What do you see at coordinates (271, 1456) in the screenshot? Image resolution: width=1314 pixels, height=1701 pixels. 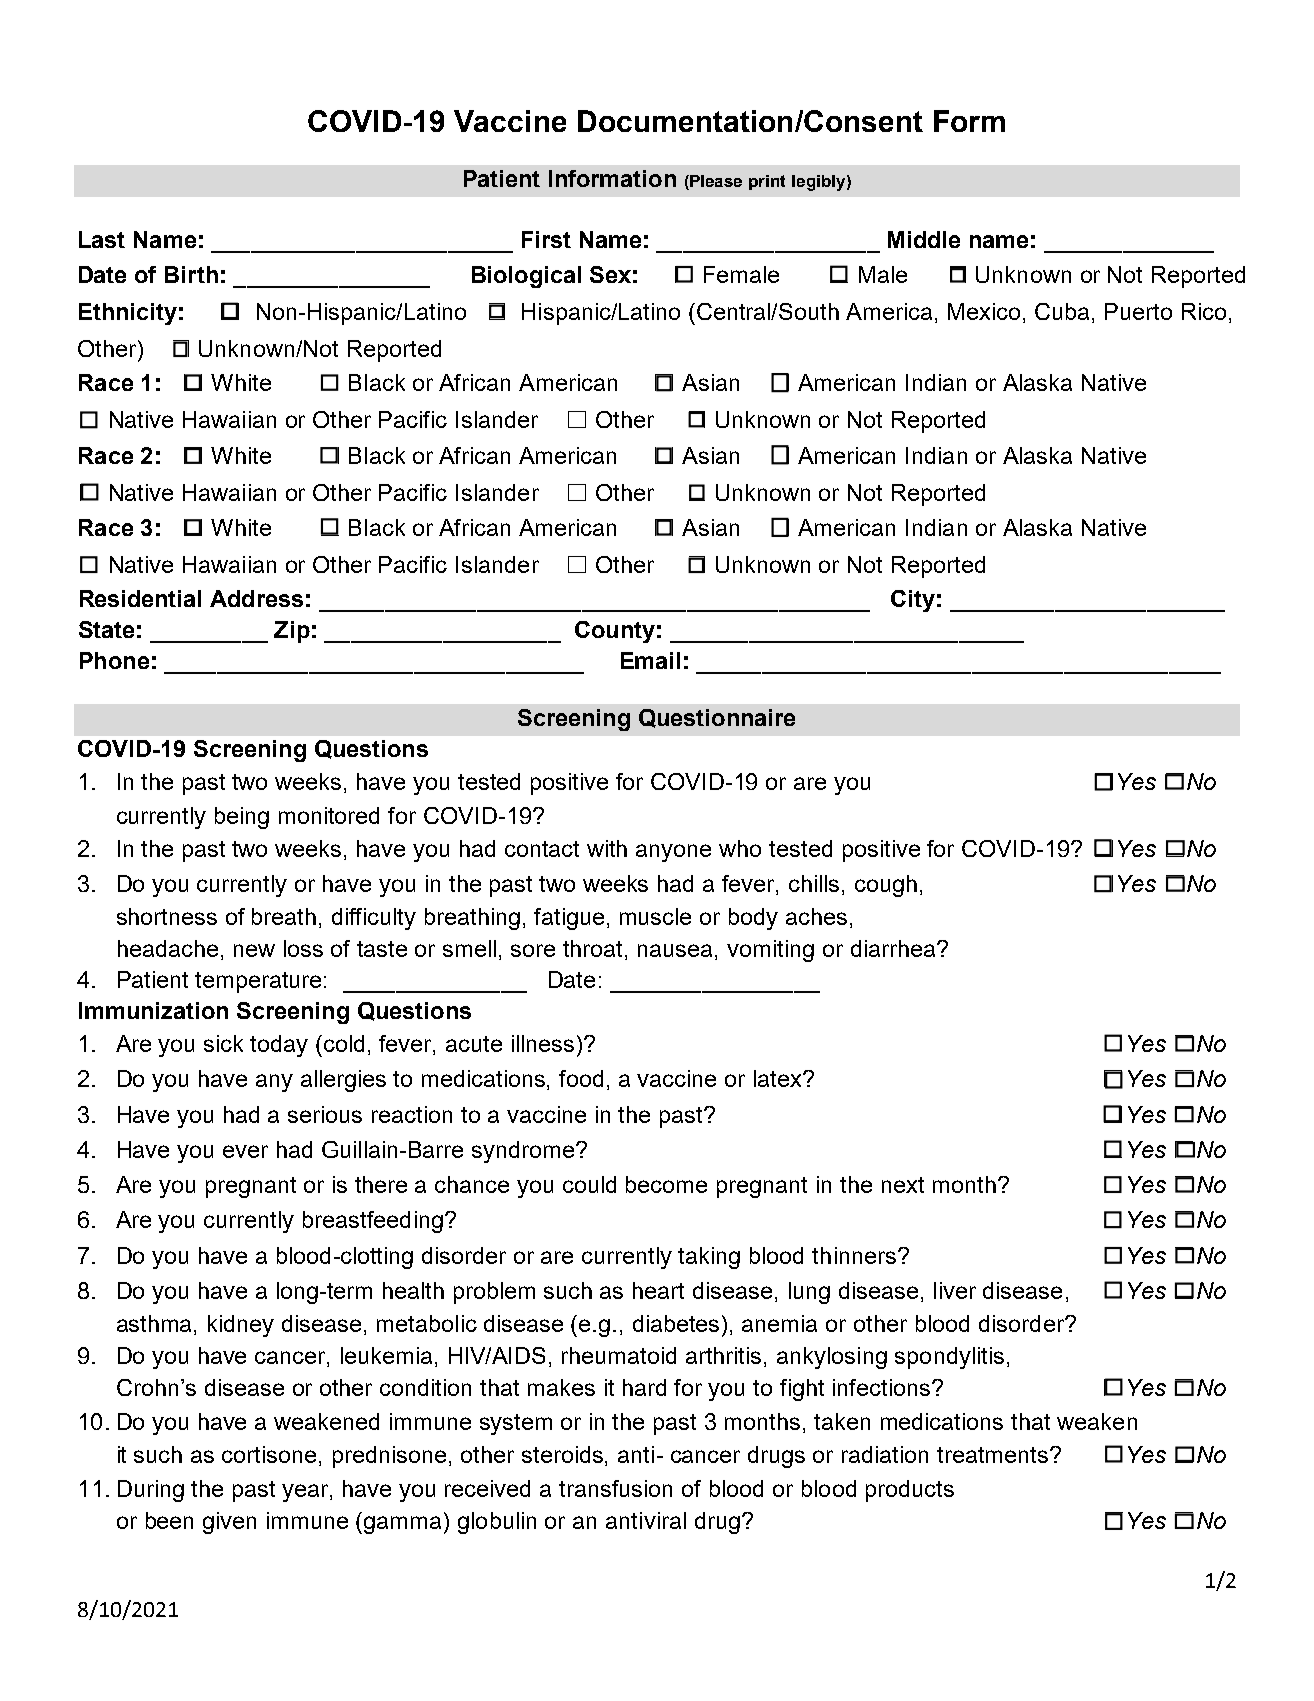 I see `cortisone` at bounding box center [271, 1456].
